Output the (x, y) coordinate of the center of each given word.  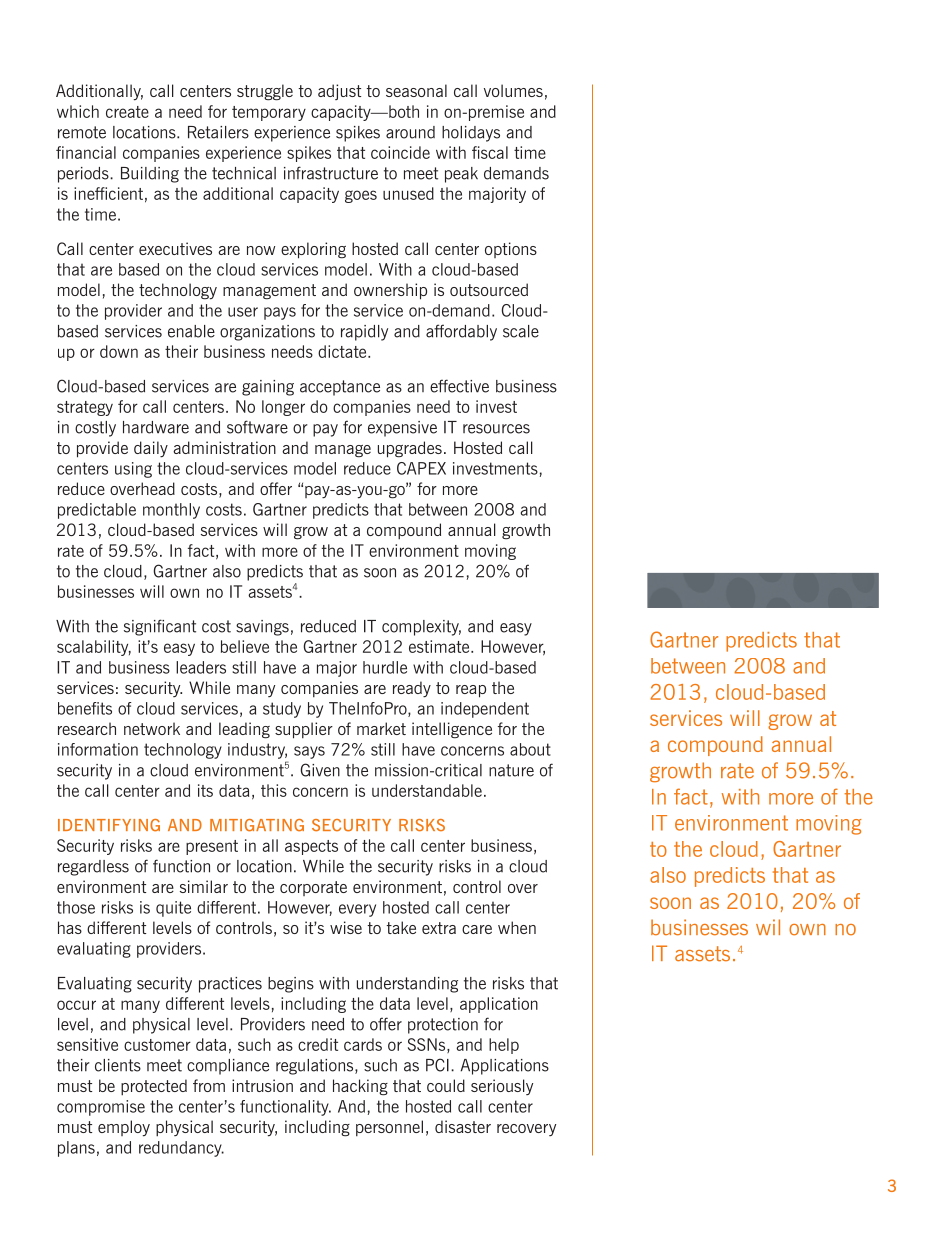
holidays (471, 134)
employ (124, 1128)
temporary (269, 113)
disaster (463, 1126)
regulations (316, 1067)
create (127, 112)
